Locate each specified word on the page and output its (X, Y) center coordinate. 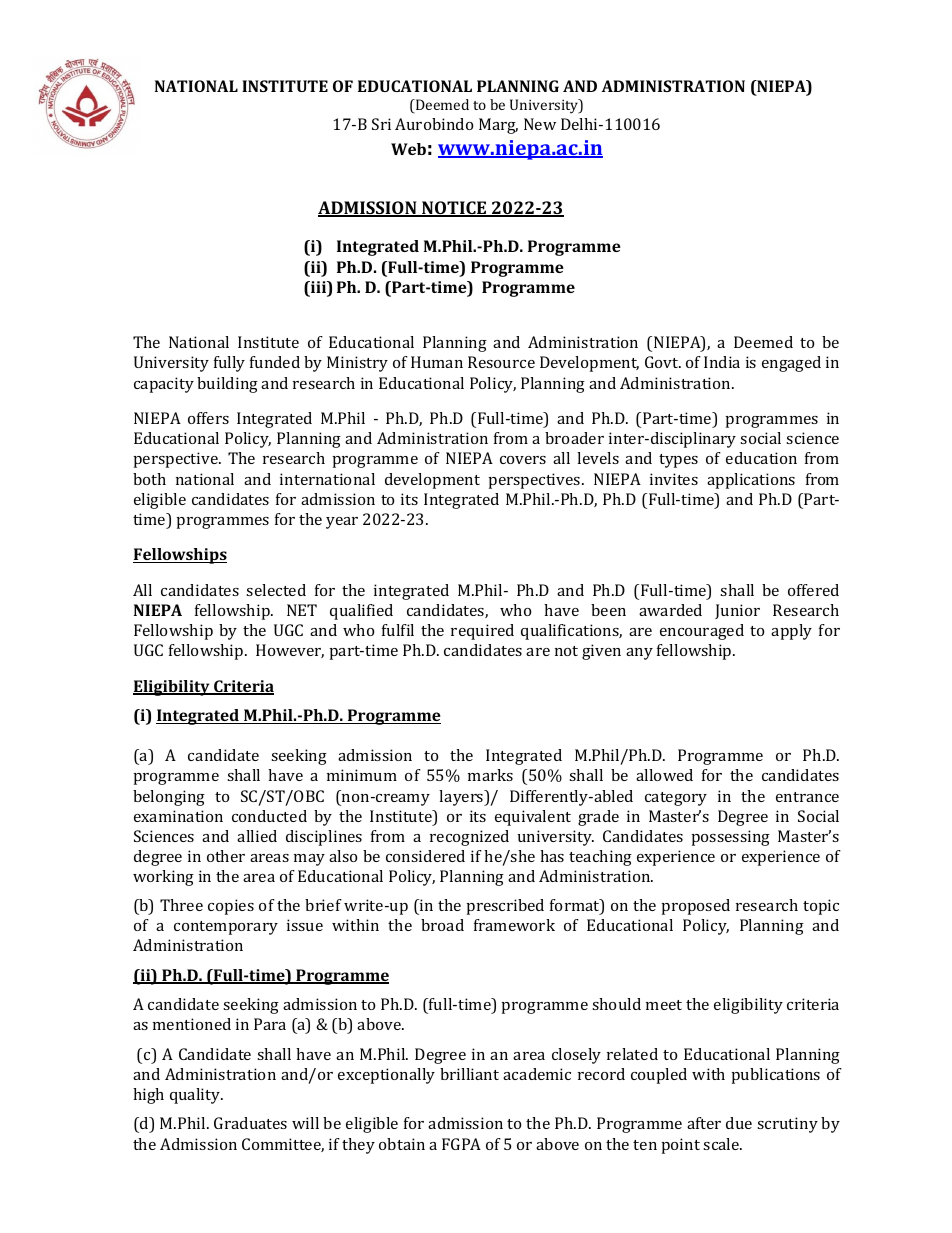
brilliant (469, 1074)
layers (462, 798)
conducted (269, 816)
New (540, 124)
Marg (498, 126)
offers (208, 418)
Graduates (250, 1123)
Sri (381, 124)
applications (751, 481)
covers (523, 460)
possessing (731, 838)
